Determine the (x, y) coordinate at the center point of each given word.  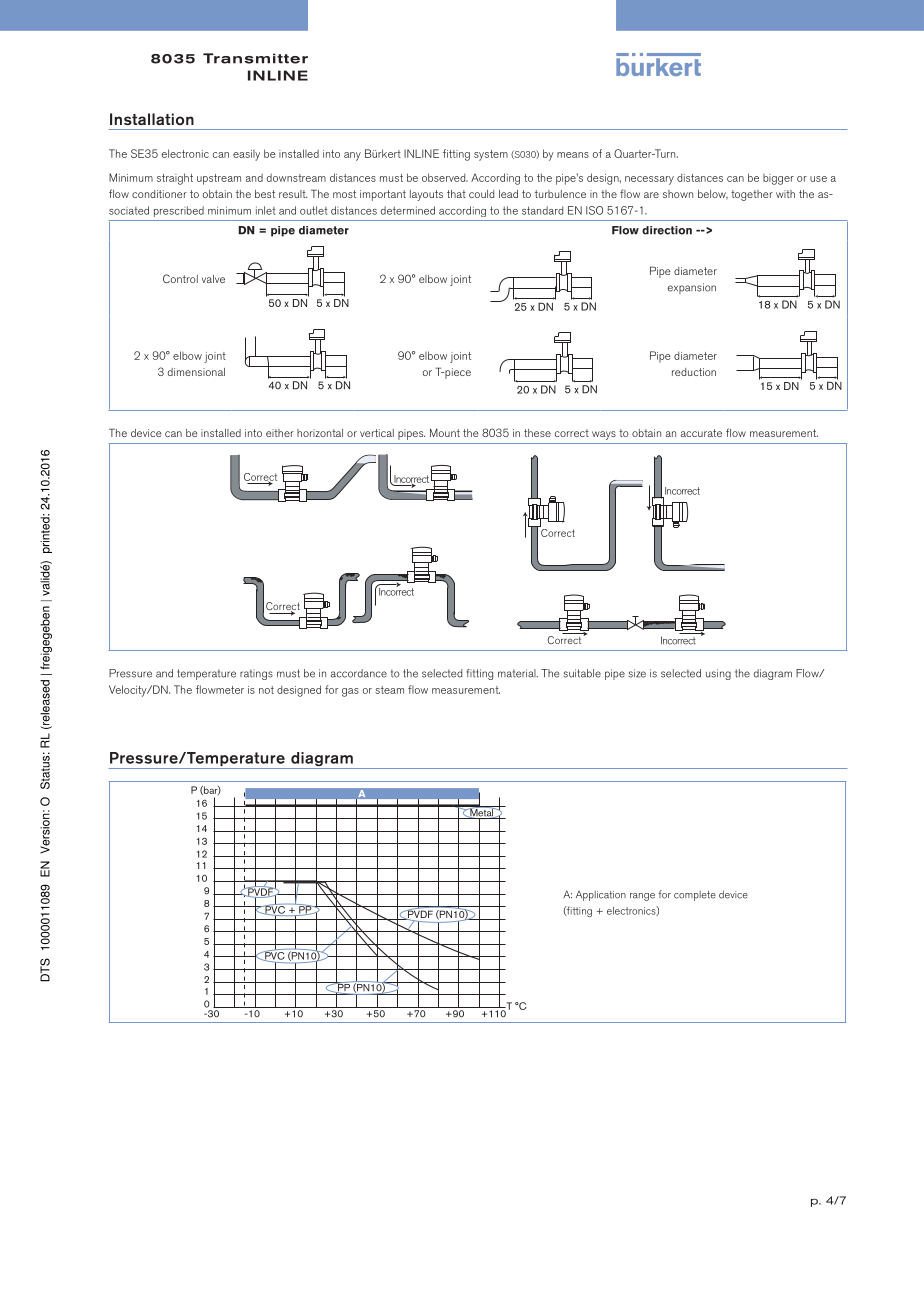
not (266, 690)
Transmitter (255, 58)
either (280, 433)
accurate (701, 433)
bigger (778, 179)
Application (601, 896)
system (491, 155)
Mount (445, 433)
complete (695, 896)
